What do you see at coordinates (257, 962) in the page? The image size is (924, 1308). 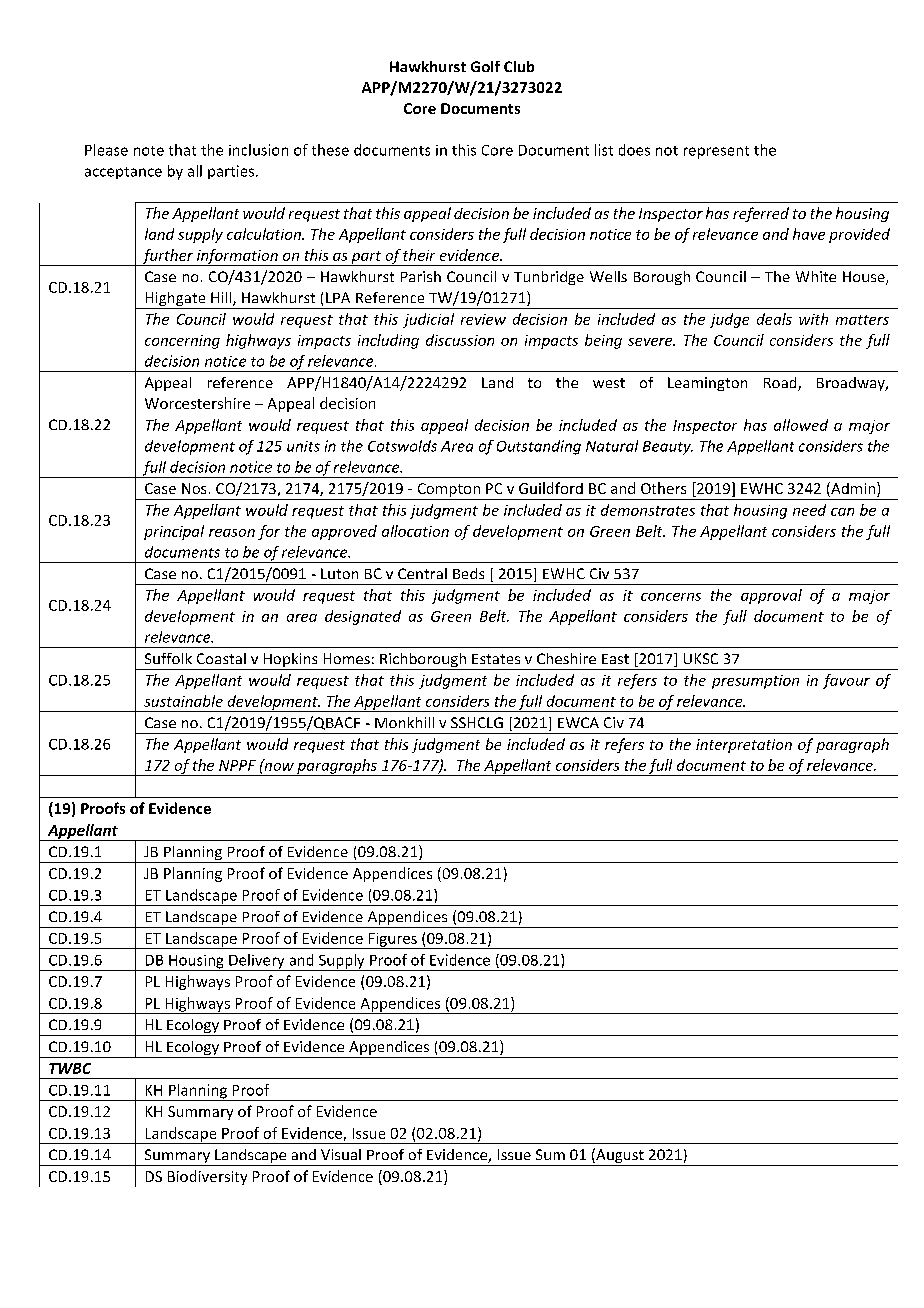 I see `Delivery` at bounding box center [257, 962].
